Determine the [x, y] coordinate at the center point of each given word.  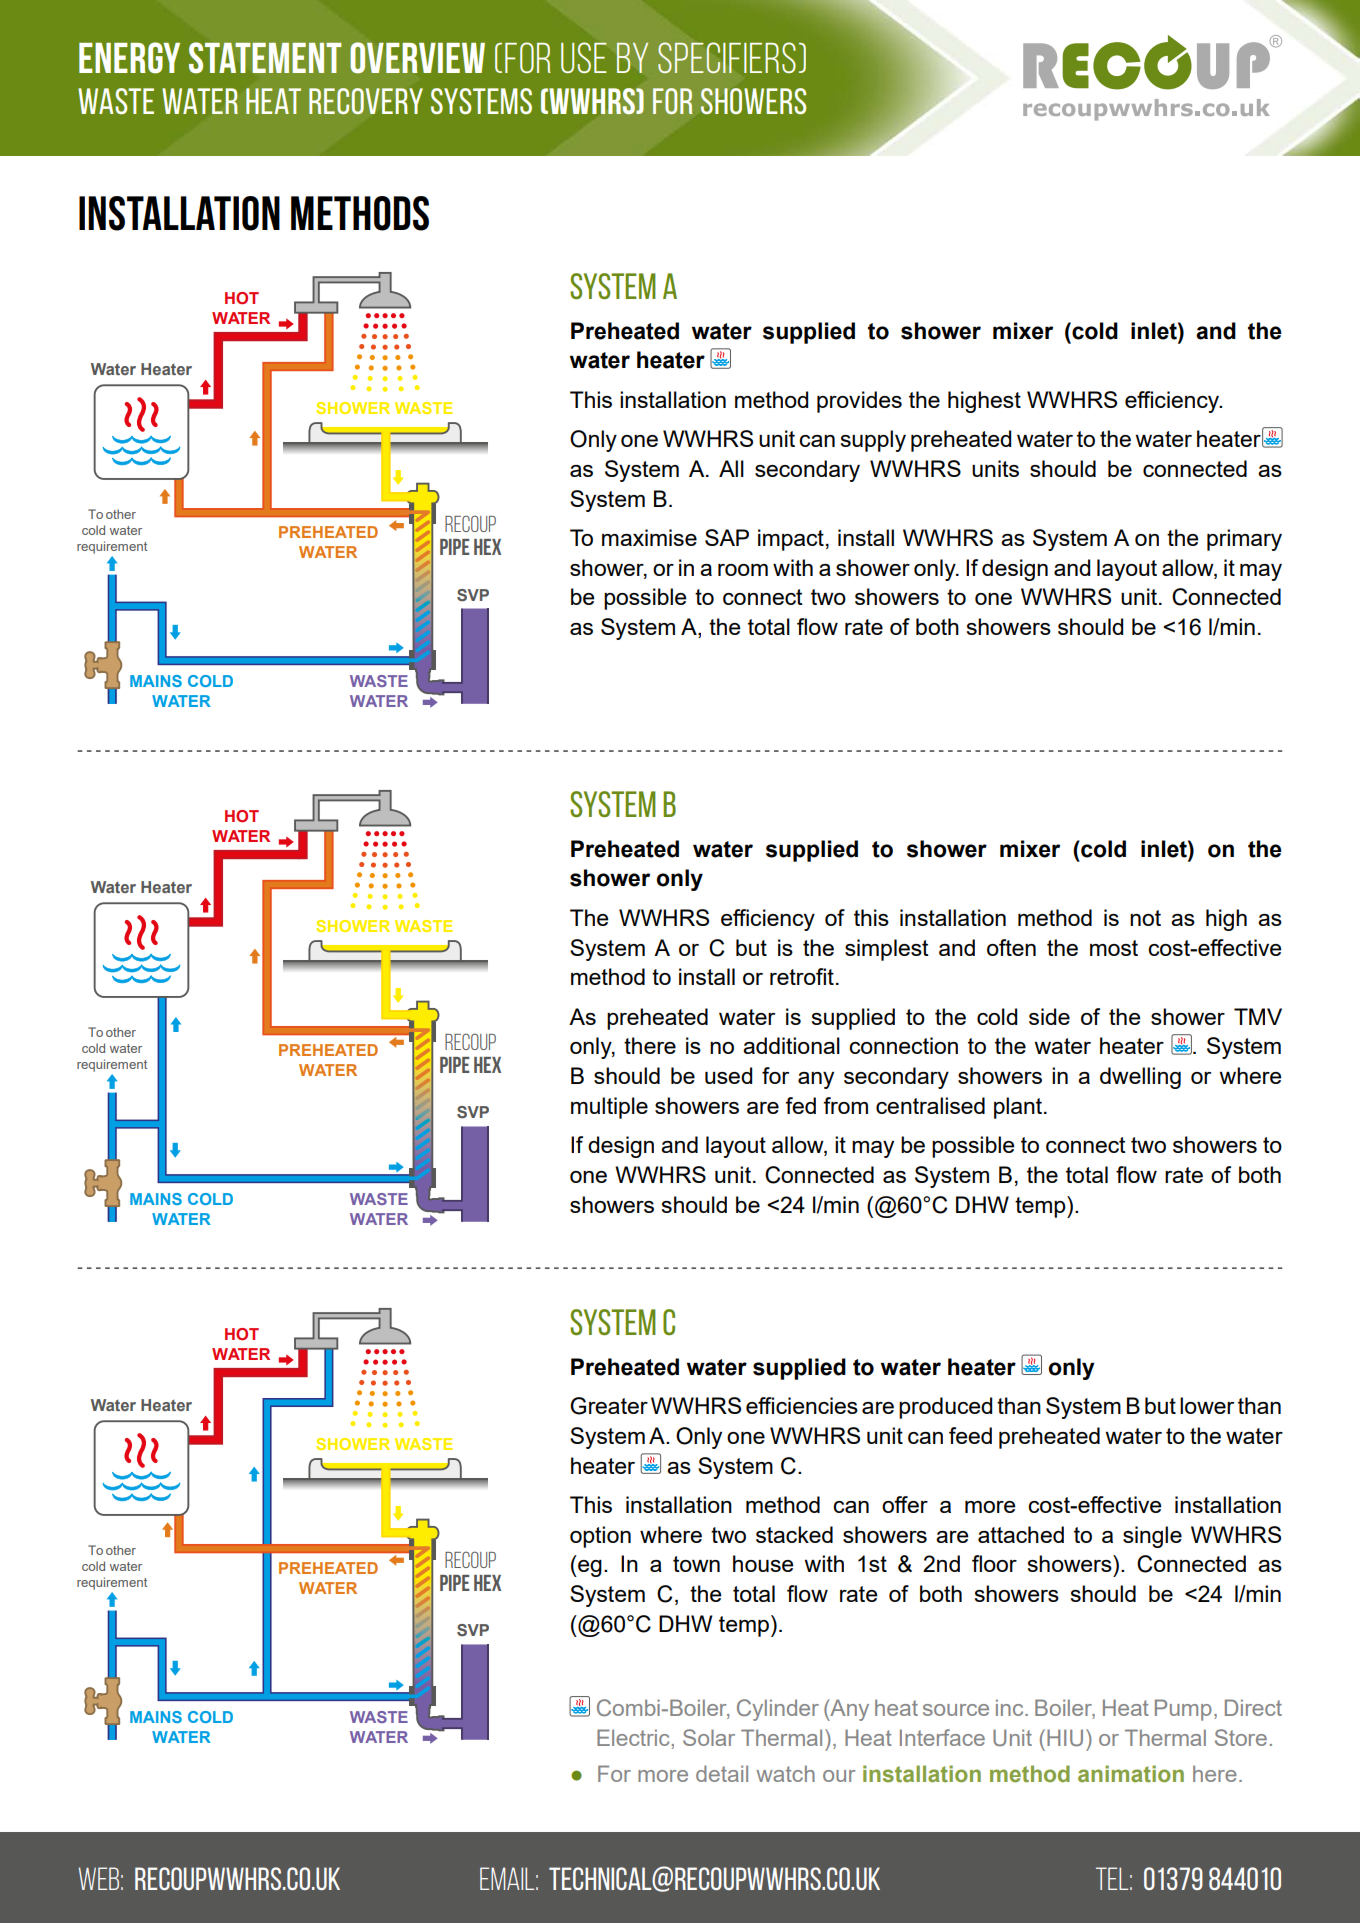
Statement [265, 57]
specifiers [727, 58]
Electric [633, 1737]
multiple [609, 1108]
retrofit [802, 976]
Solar [709, 1737]
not [1145, 918]
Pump [1183, 1710]
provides [859, 402]
